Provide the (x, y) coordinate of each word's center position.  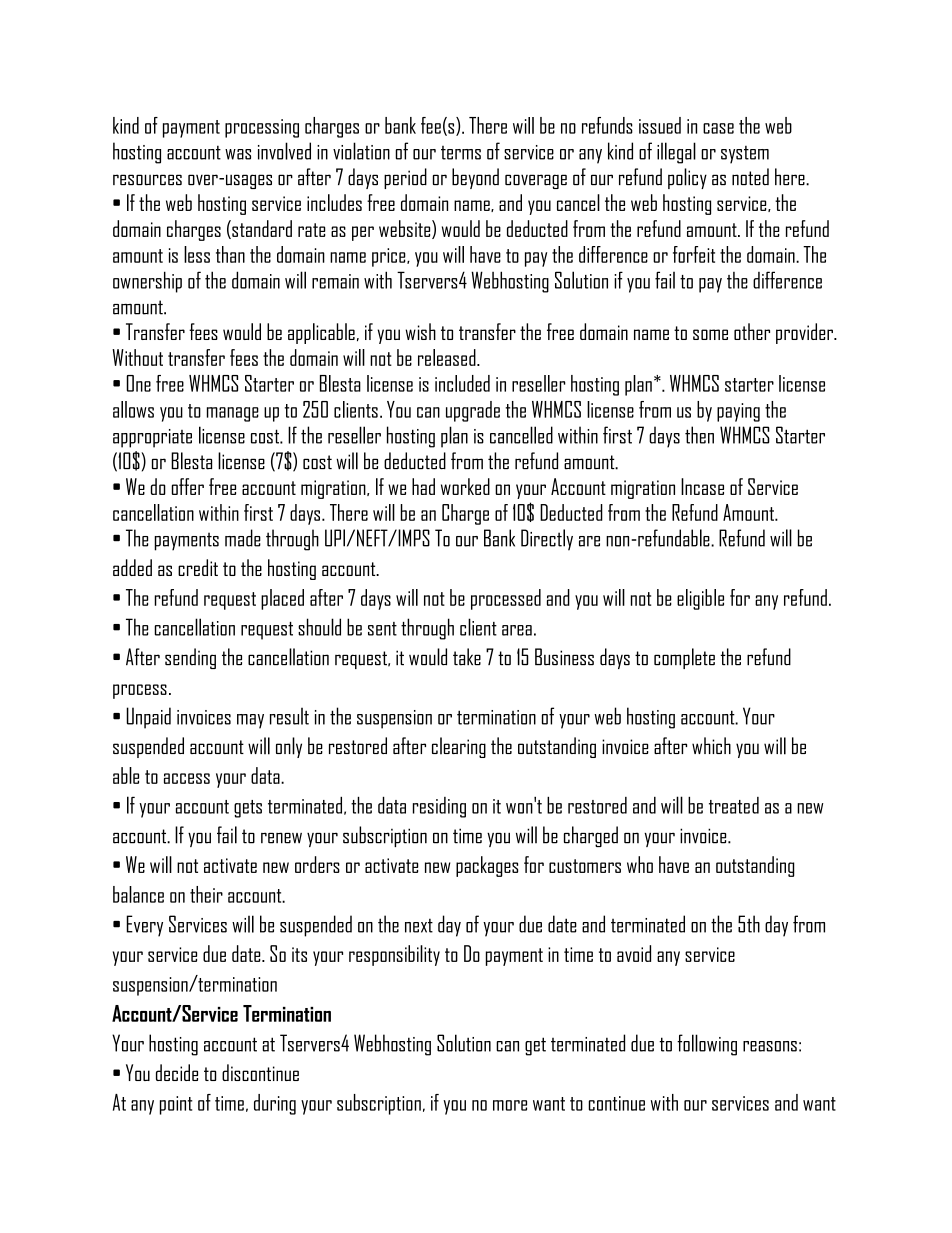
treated (734, 805)
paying (738, 412)
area (517, 630)
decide (177, 1072)
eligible (700, 599)
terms (461, 153)
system (745, 155)
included (462, 383)
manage (233, 414)
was (238, 154)
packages (487, 866)
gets (248, 809)
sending (190, 658)
